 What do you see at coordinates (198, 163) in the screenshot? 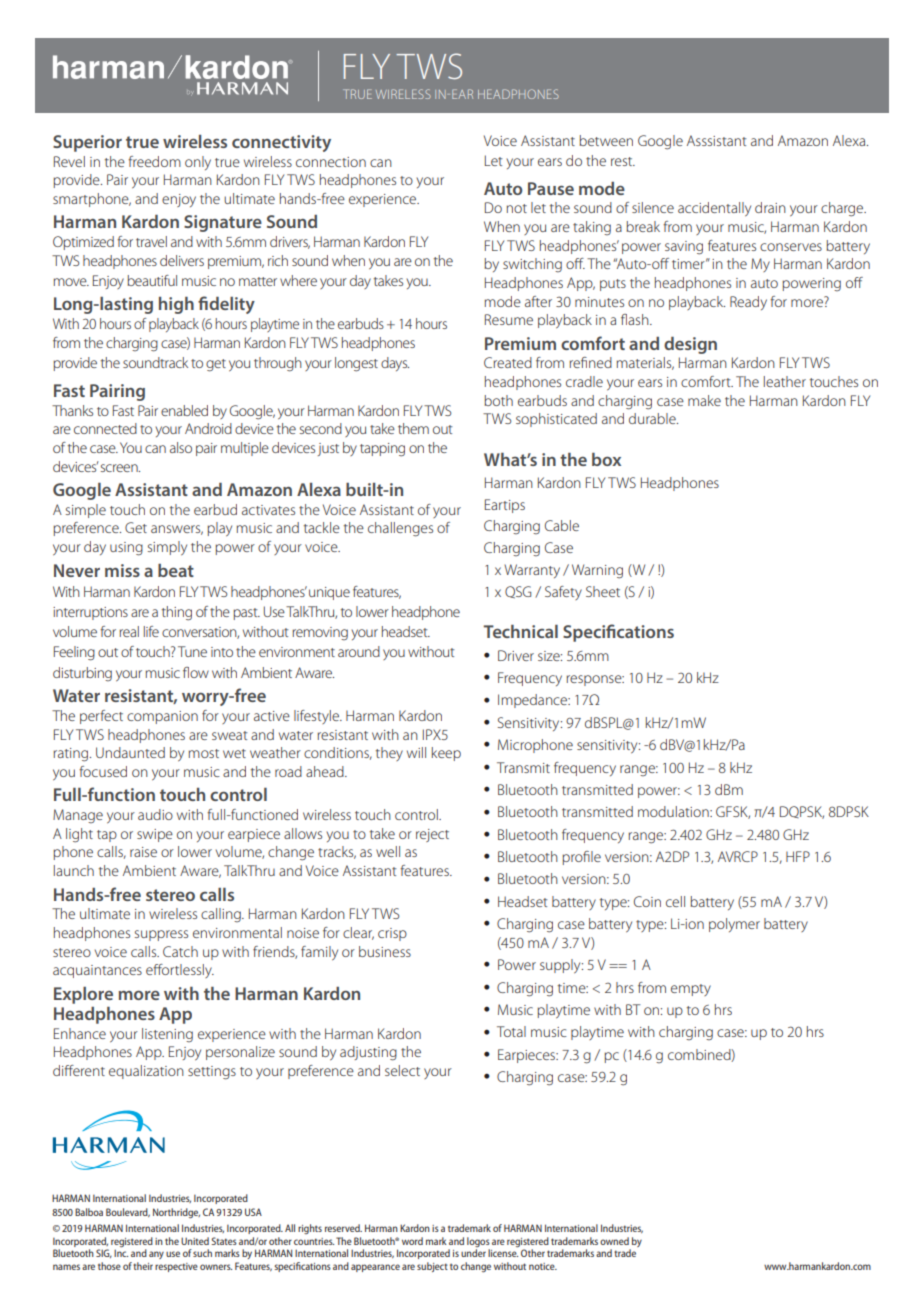
I see `only` at bounding box center [198, 163].
